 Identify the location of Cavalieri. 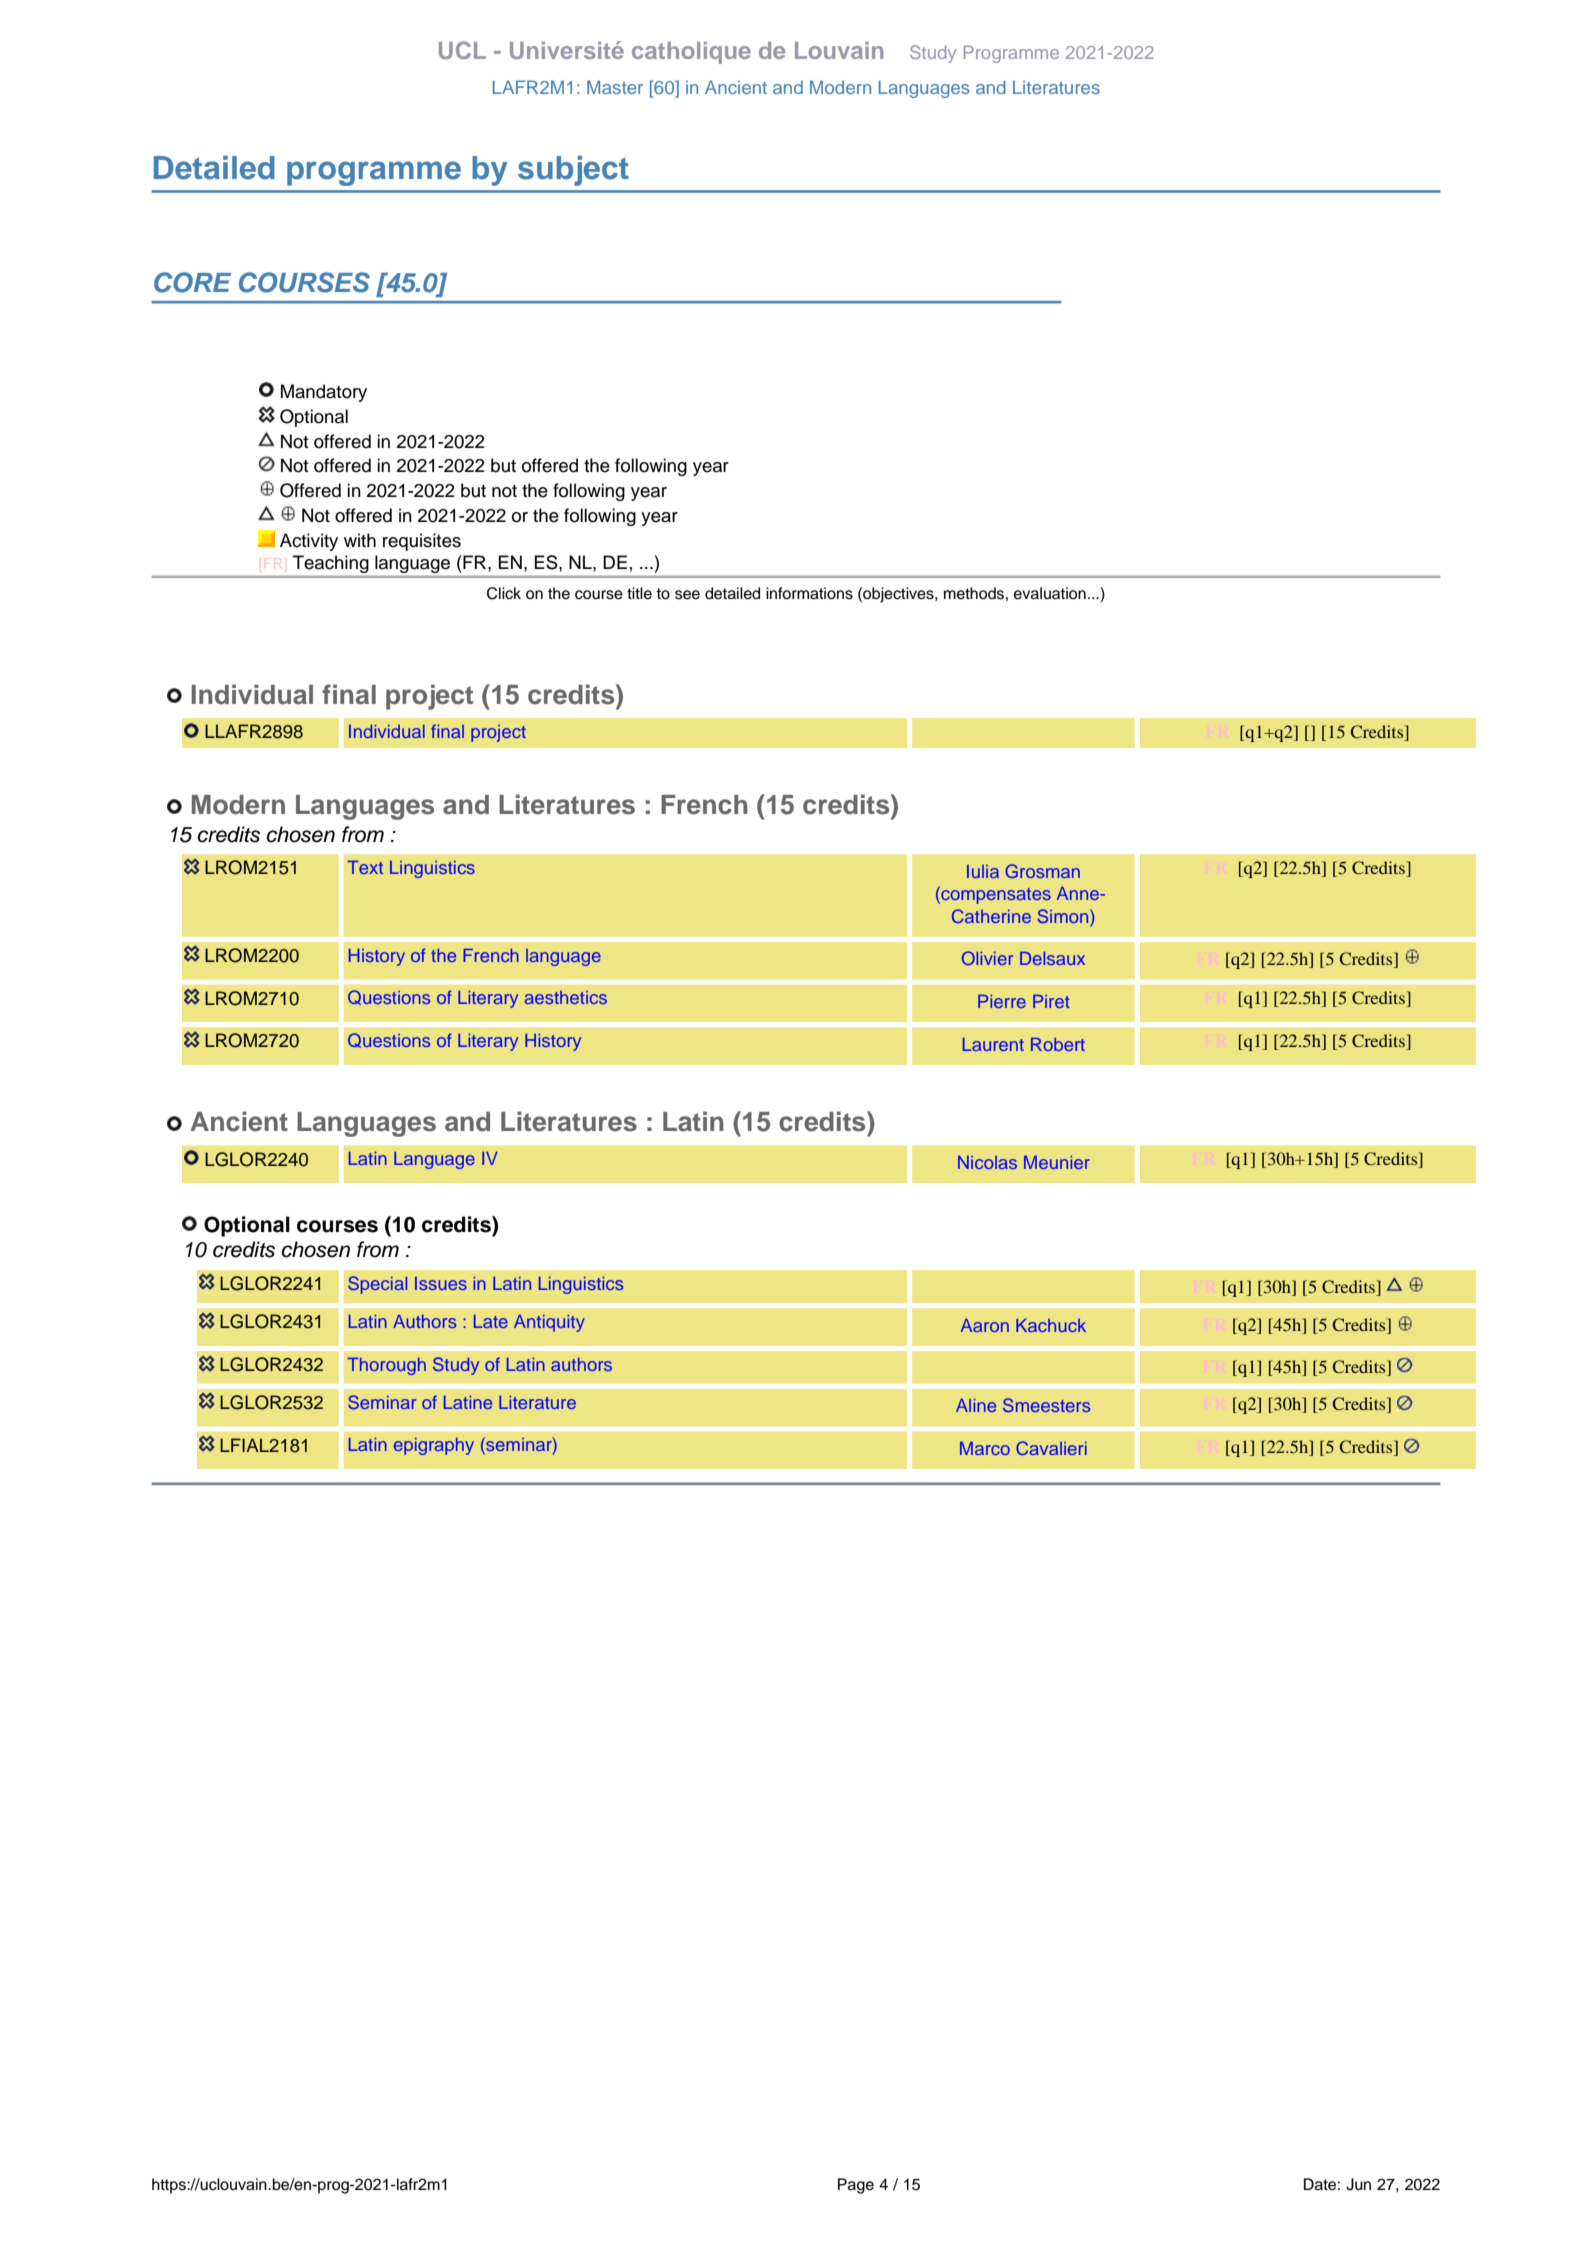
(1051, 1448).
